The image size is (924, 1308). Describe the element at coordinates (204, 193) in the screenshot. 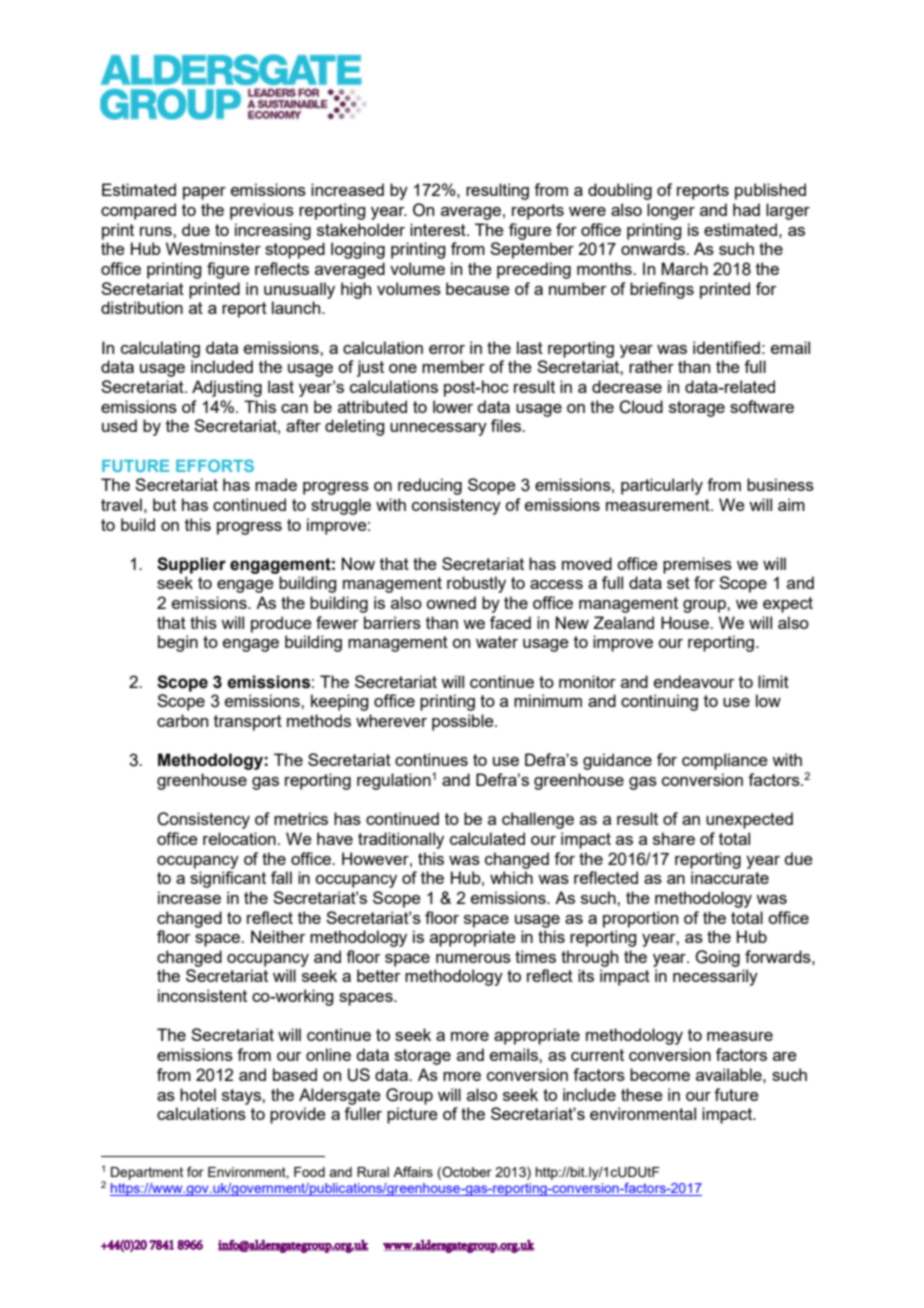

I see `paper` at that location.
